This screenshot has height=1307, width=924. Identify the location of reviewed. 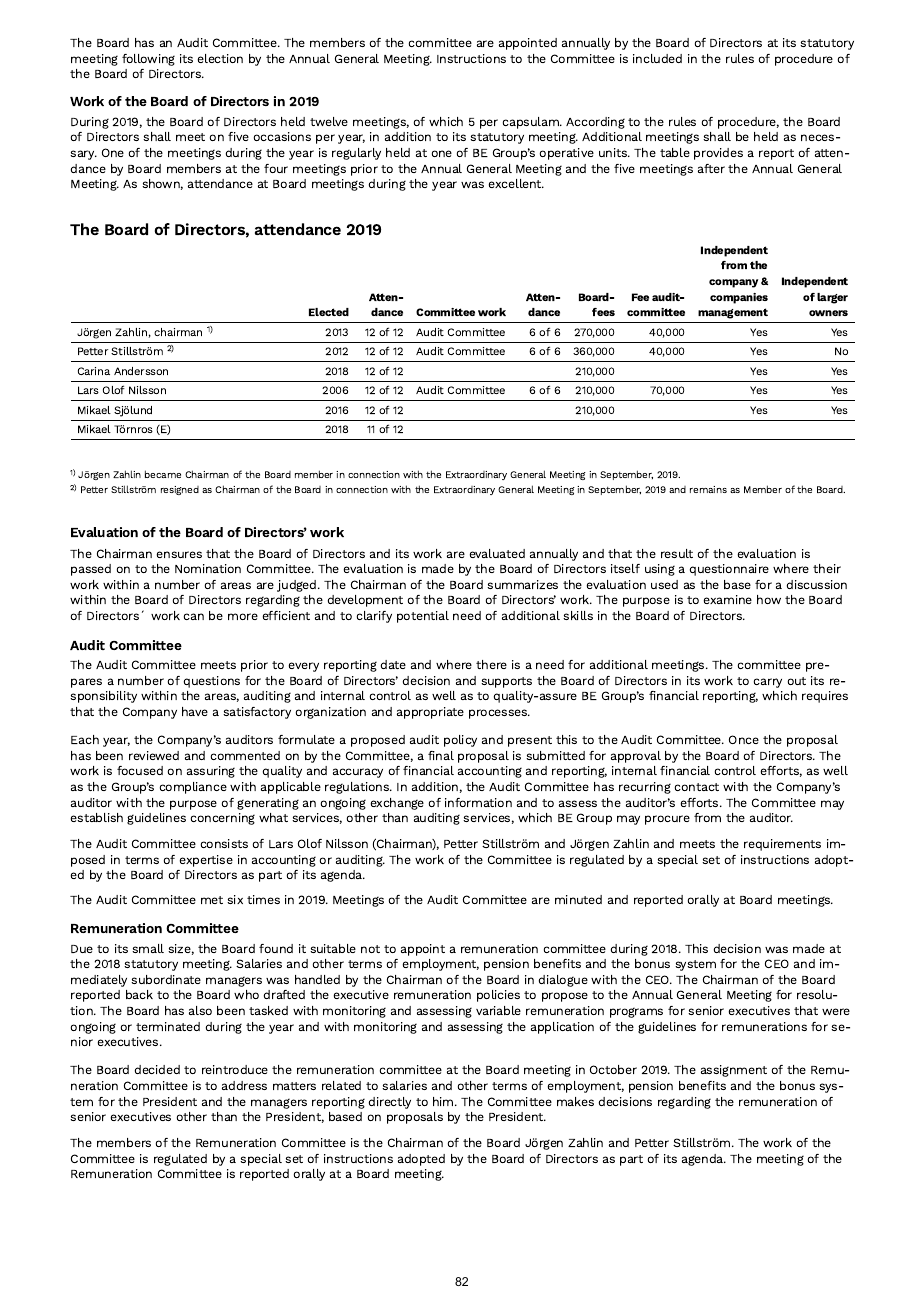
(154, 755).
